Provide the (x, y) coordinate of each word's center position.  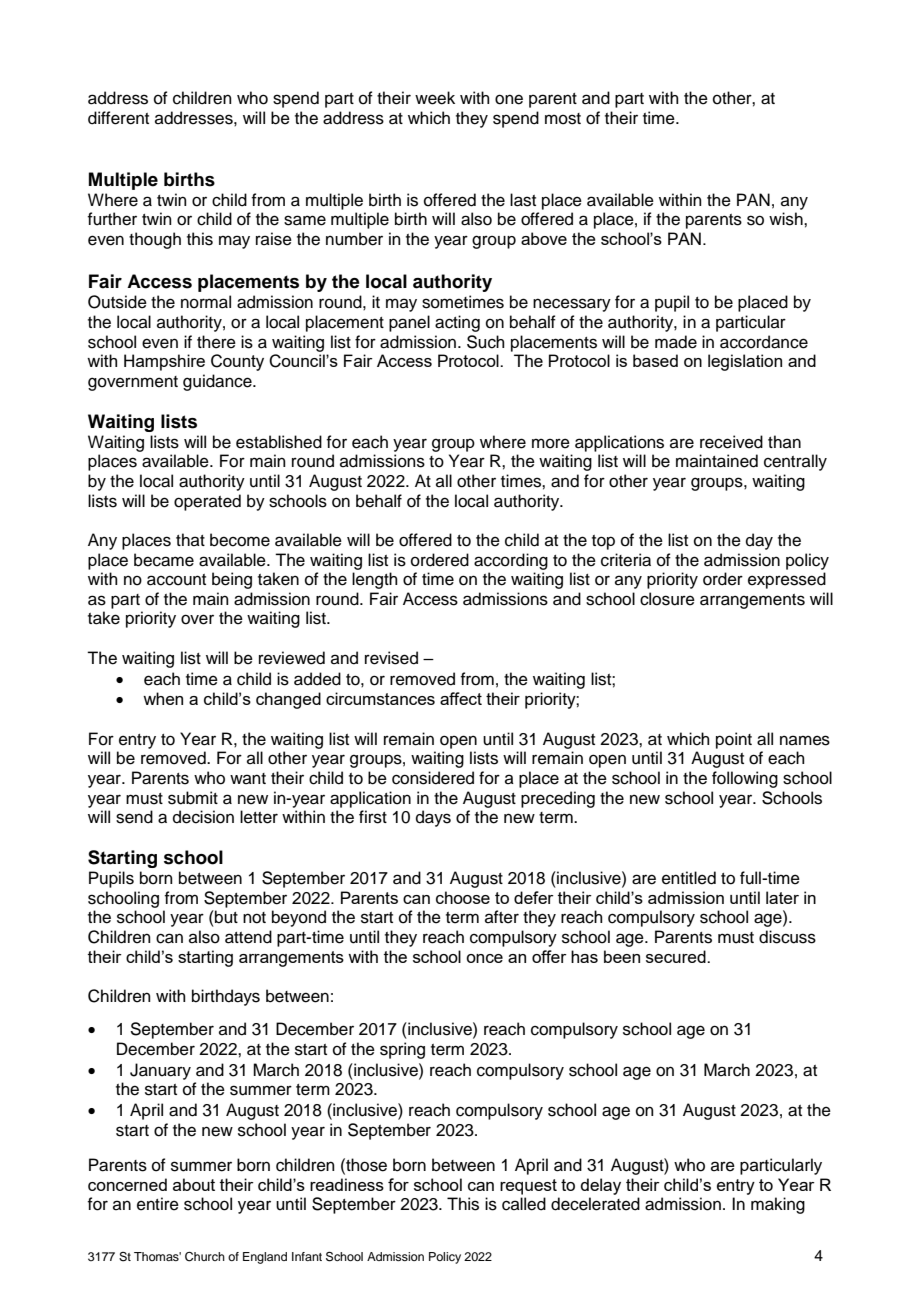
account (176, 580)
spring (402, 1050)
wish (787, 219)
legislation (745, 362)
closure (667, 599)
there (216, 342)
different (118, 118)
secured (677, 956)
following (745, 779)
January (160, 1071)
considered (433, 778)
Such (486, 342)
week (435, 98)
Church (205, 1257)
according (511, 561)
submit (193, 798)
